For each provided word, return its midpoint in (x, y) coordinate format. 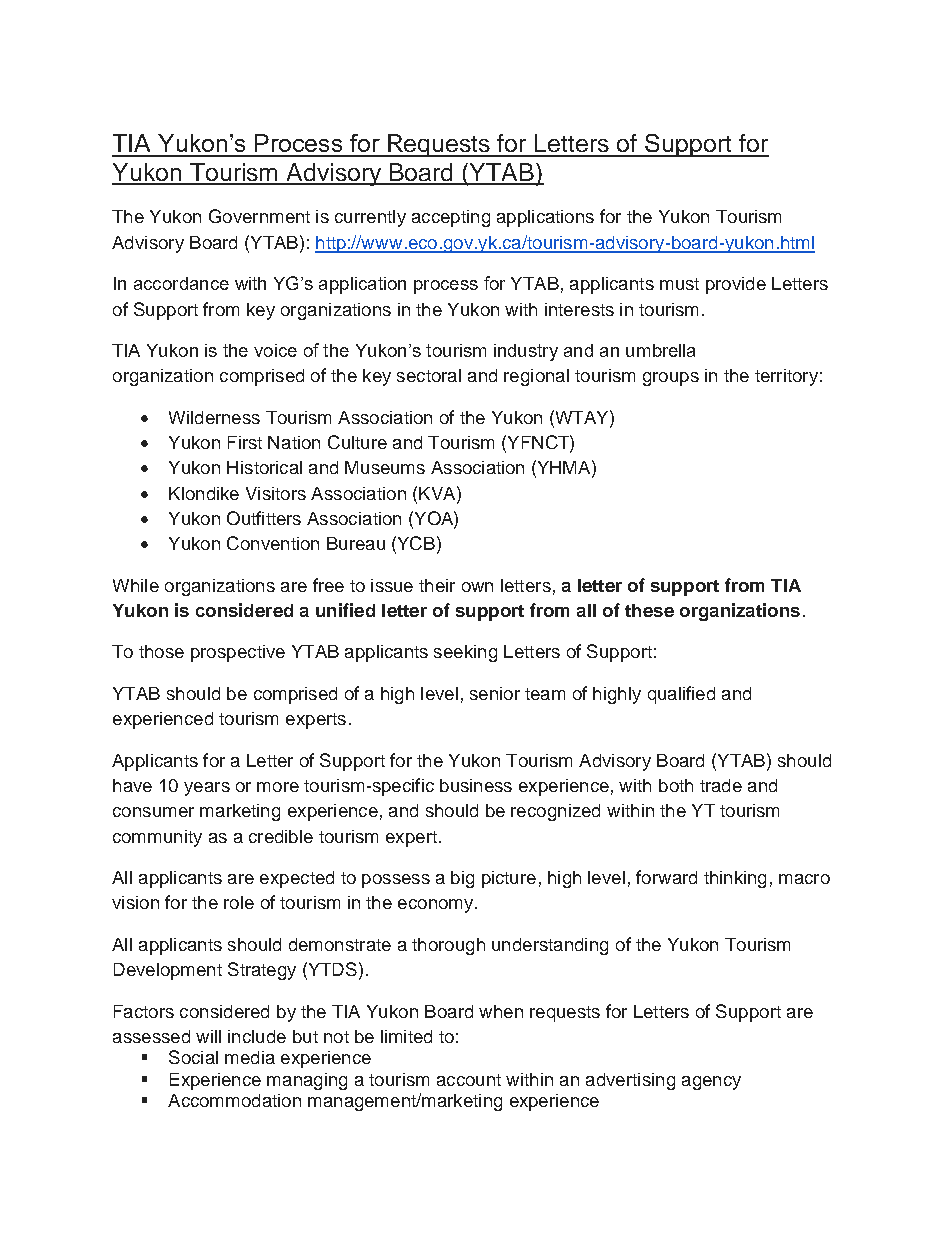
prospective (238, 653)
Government (259, 216)
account (469, 1080)
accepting (451, 218)
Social (193, 1057)
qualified (681, 695)
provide (736, 285)
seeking (465, 653)
